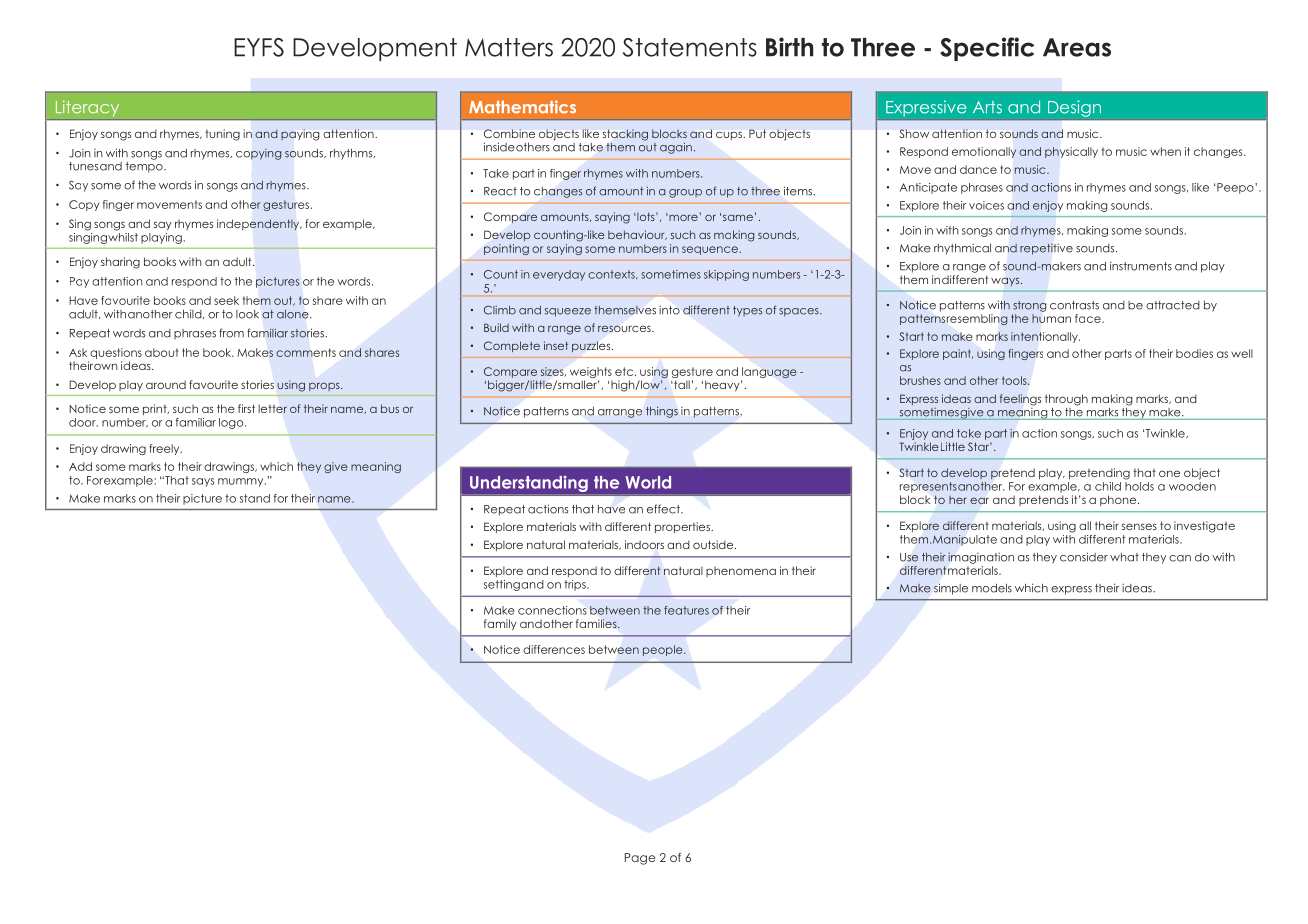 The image size is (1308, 924). I want to click on Statements, so click(690, 47).
